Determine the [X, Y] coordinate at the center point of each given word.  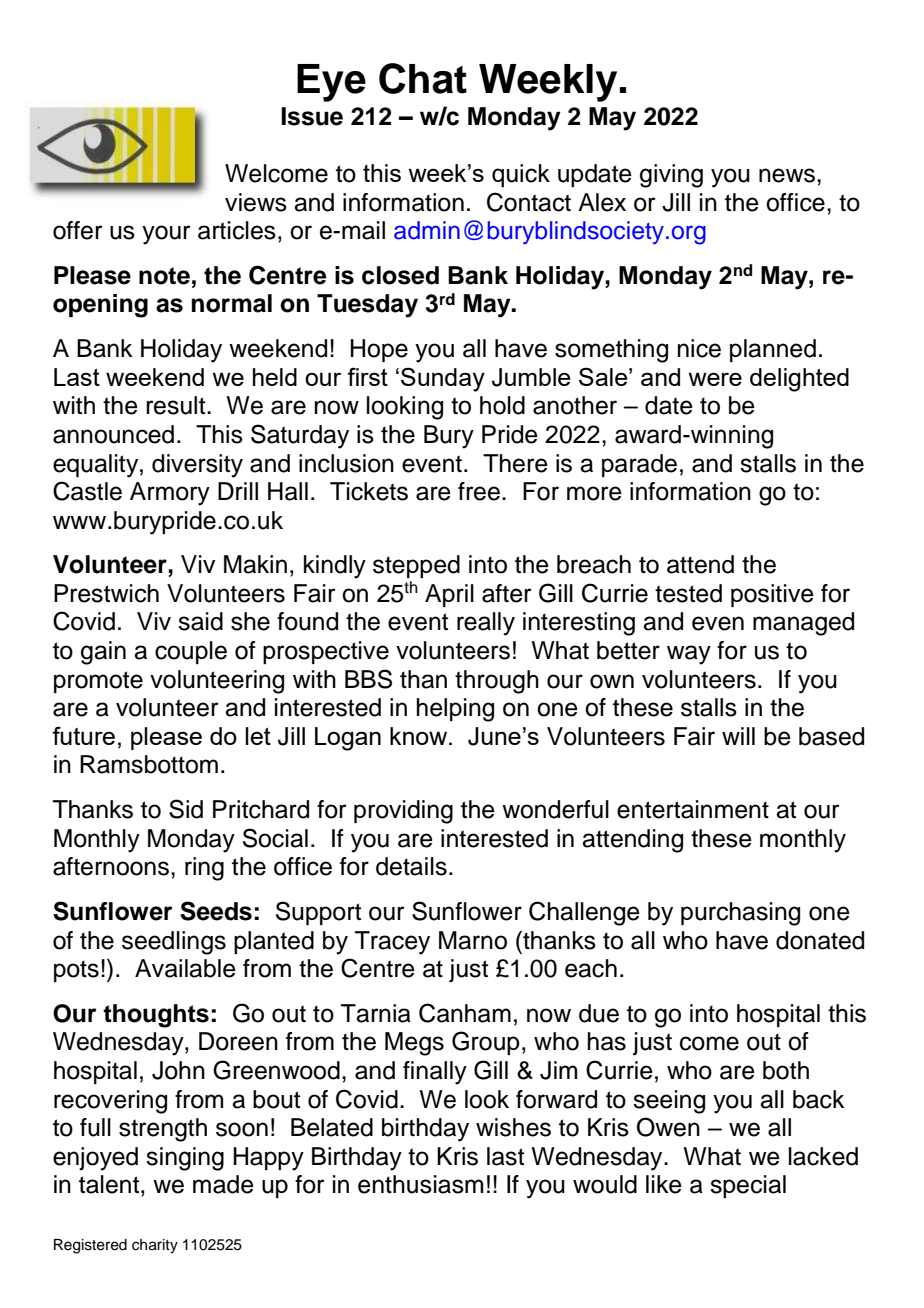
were [715, 379]
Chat [423, 78]
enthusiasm [420, 1184]
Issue [312, 116]
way [689, 655]
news [787, 175]
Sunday [443, 379]
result [177, 405]
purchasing [740, 914]
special [748, 1186]
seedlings [174, 943]
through [497, 682]
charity [155, 1246]
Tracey [392, 943]
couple [191, 652]
